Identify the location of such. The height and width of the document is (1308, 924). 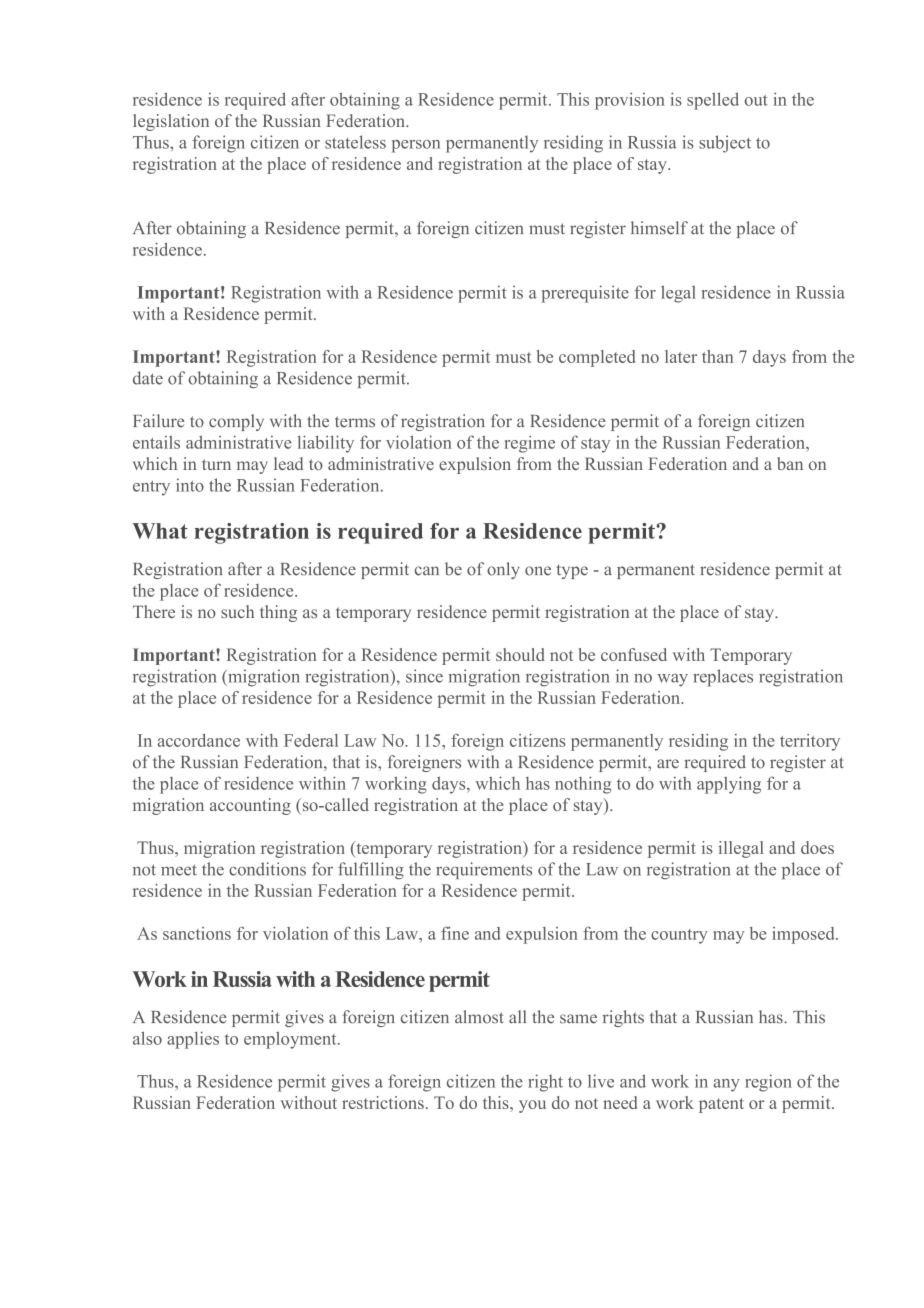
(237, 611).
